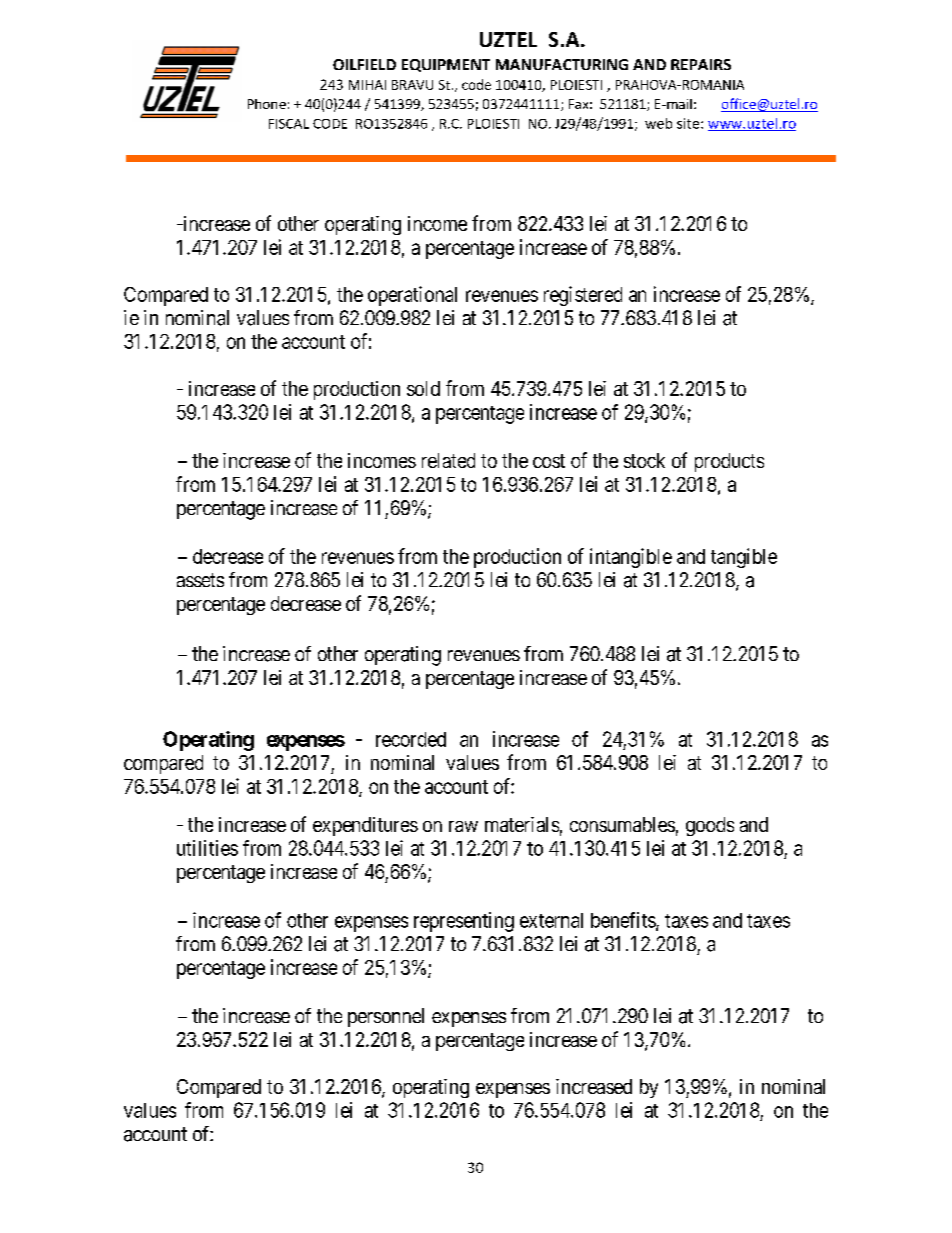 The image size is (952, 1233). Describe the element at coordinates (423, 388) in the screenshot. I see `sold` at that location.
